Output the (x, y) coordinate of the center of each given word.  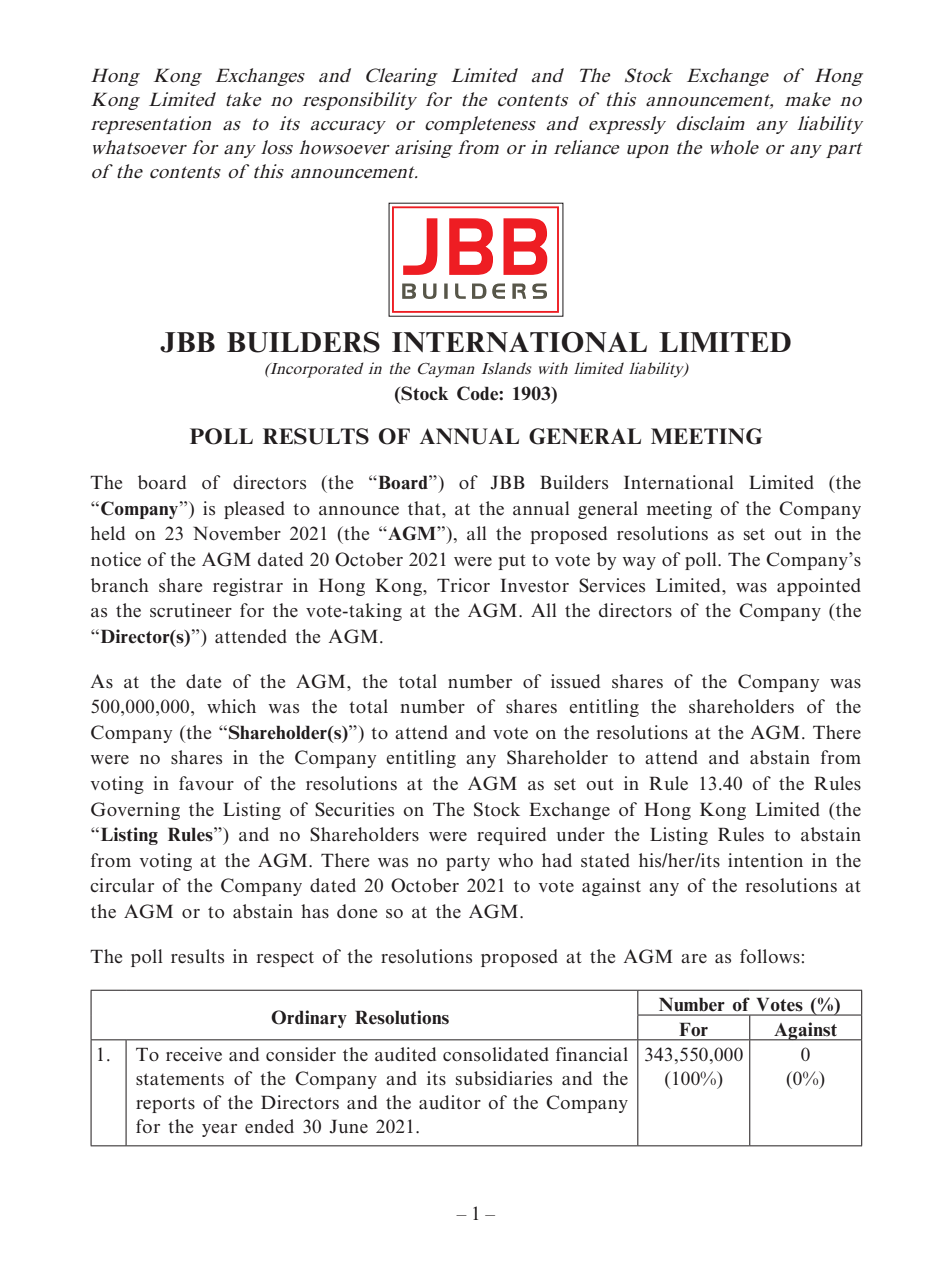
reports (165, 1105)
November (237, 533)
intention (765, 860)
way (639, 563)
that (425, 508)
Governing (135, 811)
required (511, 836)
